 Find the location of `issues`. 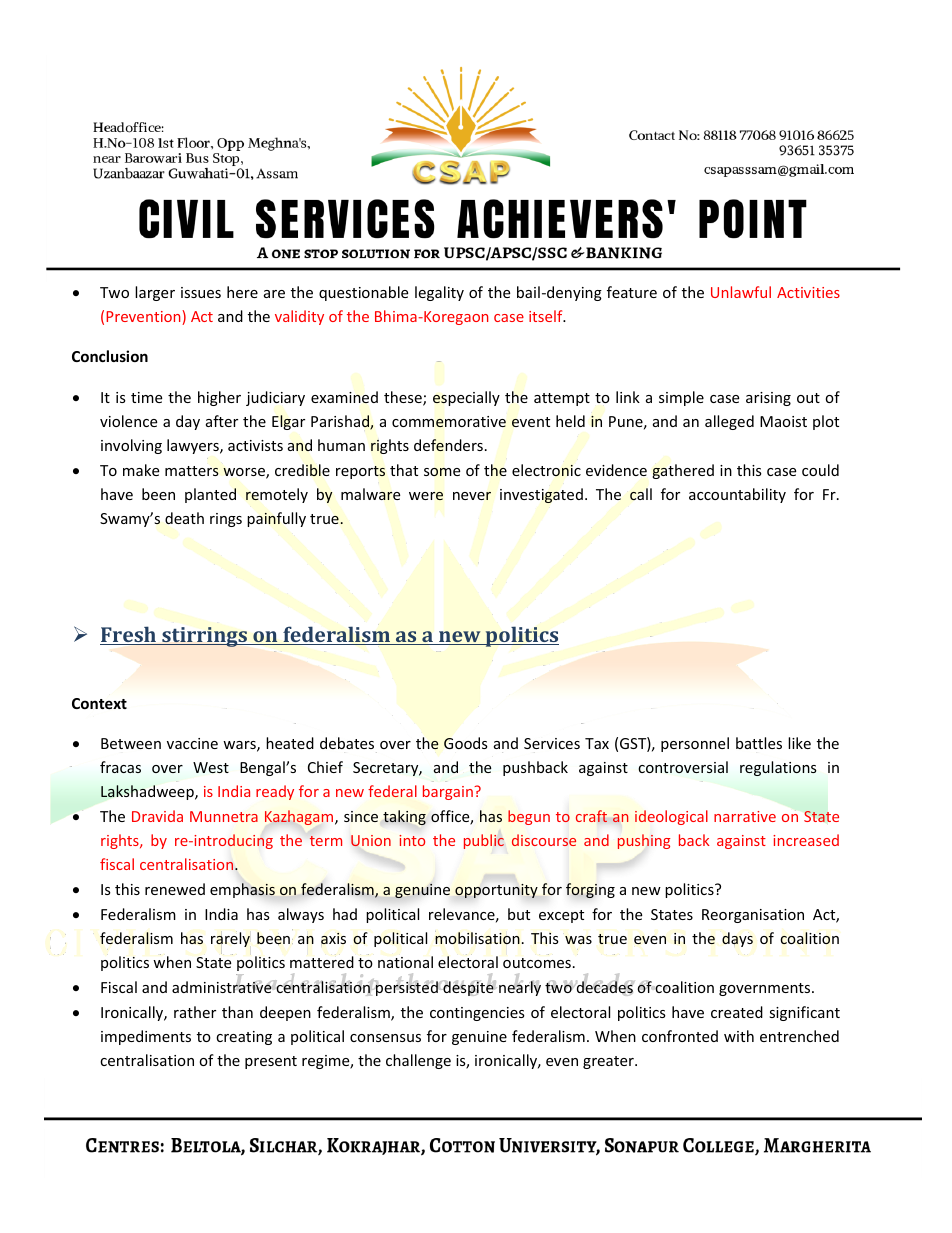

issues is located at coordinates (201, 292).
